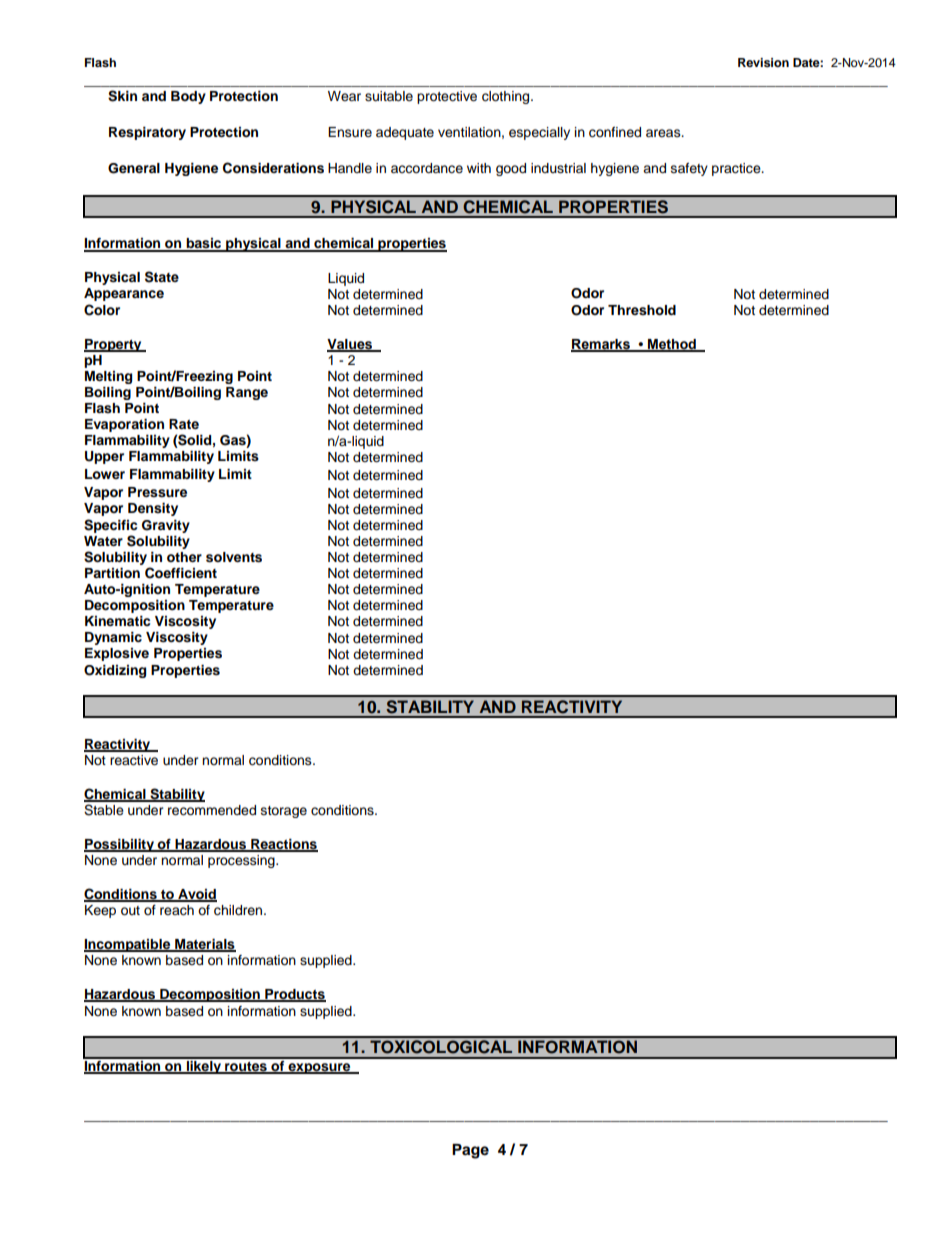 Image resolution: width=952 pixels, height=1233 pixels. Describe the element at coordinates (114, 345) in the screenshot. I see `Property` at that location.
